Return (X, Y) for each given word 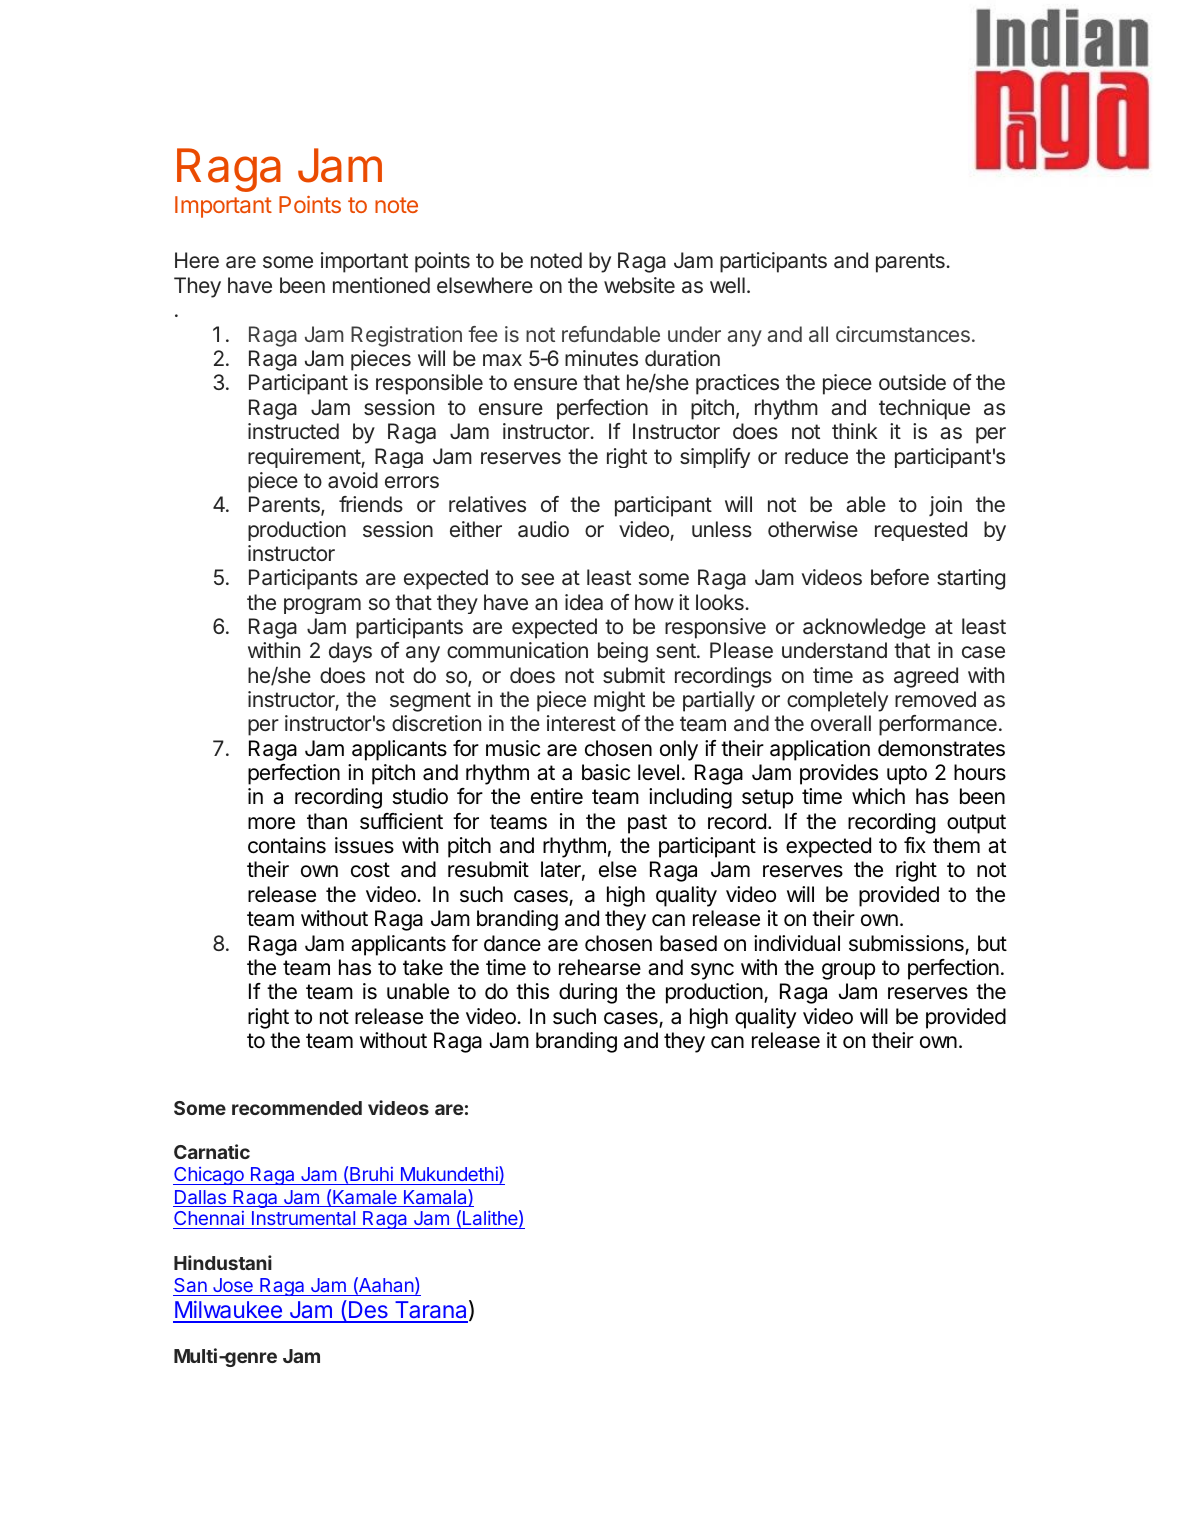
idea (584, 602)
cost (370, 870)
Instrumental (303, 1220)
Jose (233, 1285)
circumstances (903, 334)
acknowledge (864, 628)
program (322, 606)
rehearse (600, 967)
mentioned (381, 285)
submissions (907, 944)
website (639, 285)
